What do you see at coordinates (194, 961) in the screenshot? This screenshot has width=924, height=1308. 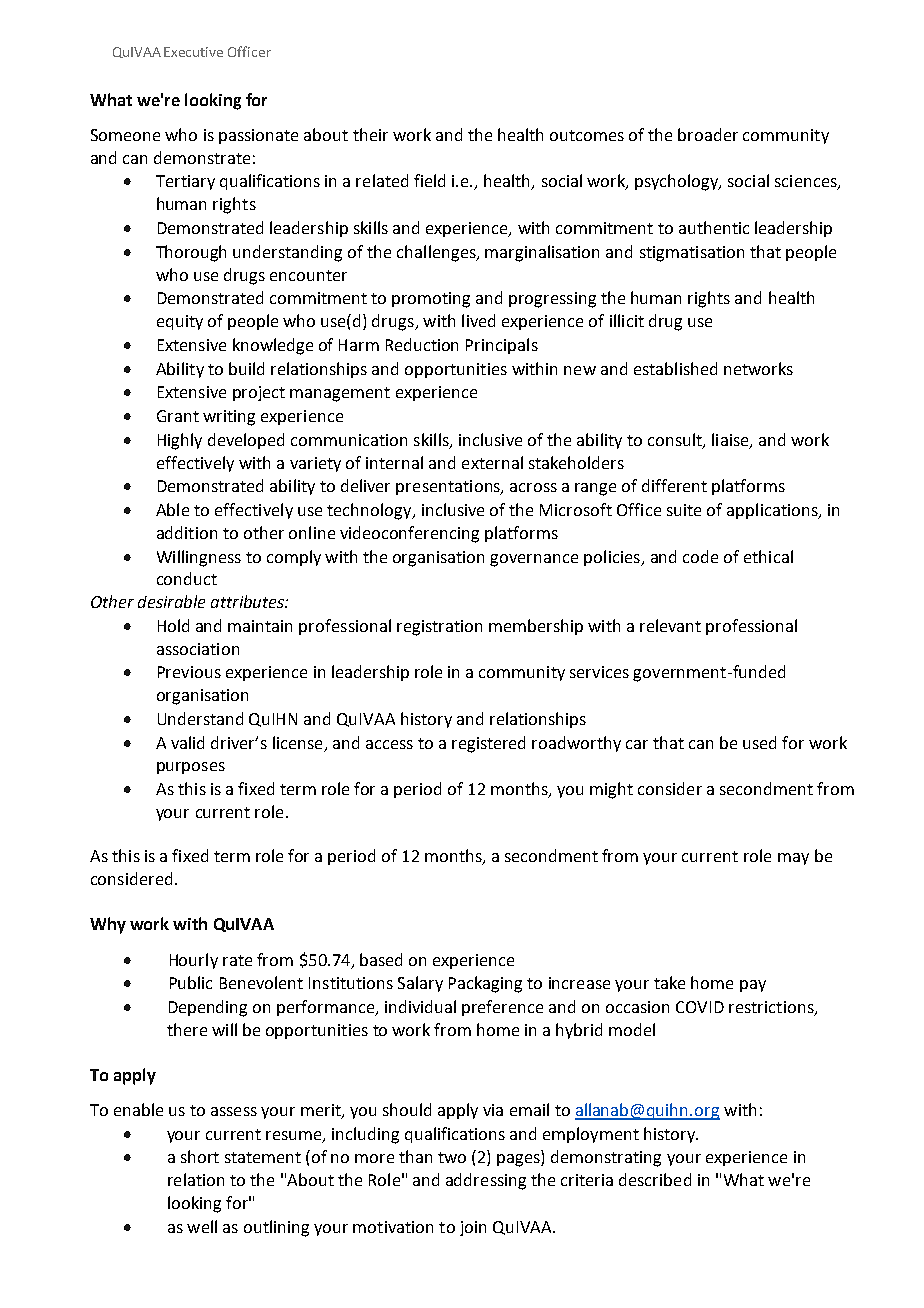 I see `Hourly` at bounding box center [194, 961].
